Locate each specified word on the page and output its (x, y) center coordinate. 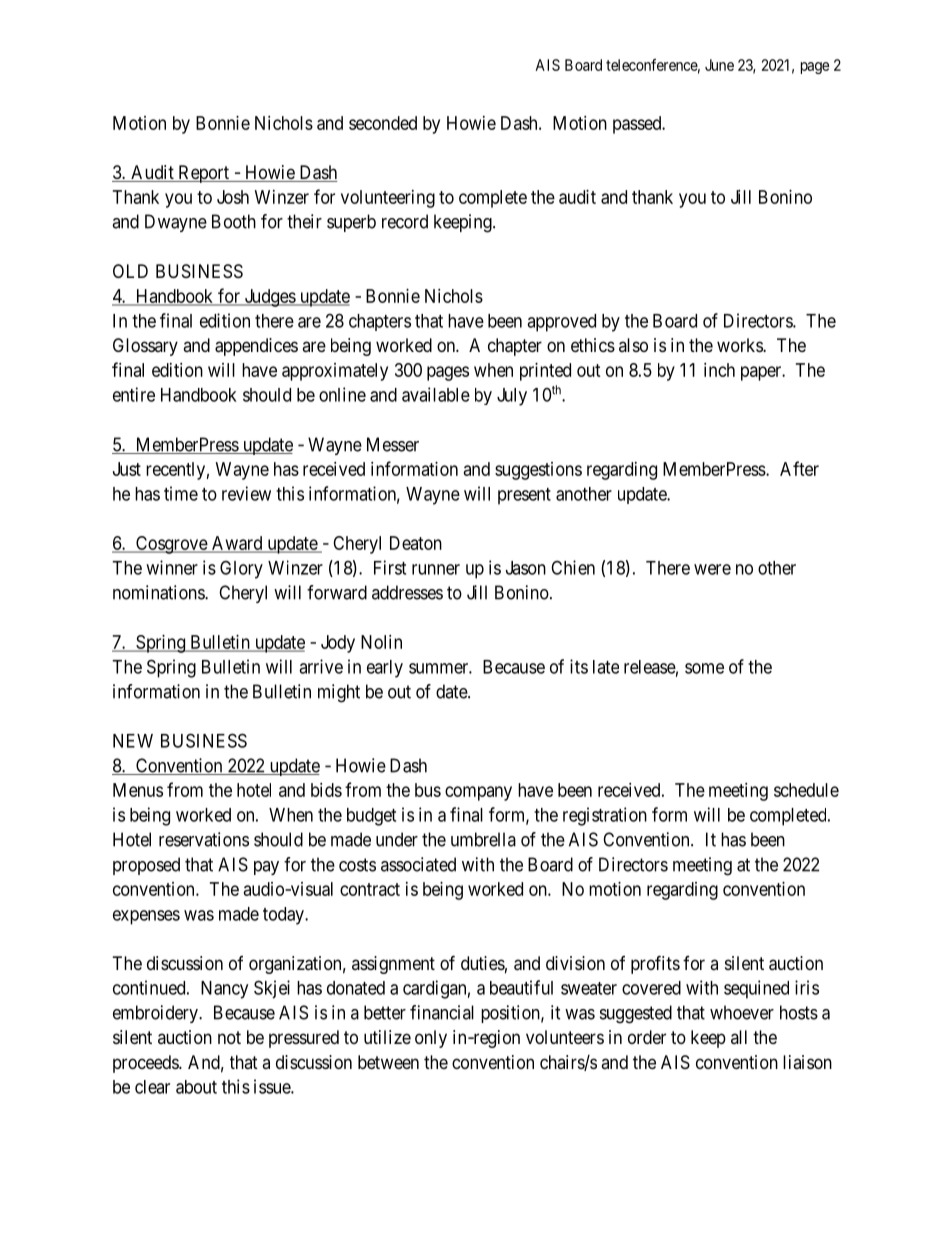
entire (134, 394)
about (196, 1087)
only (431, 1039)
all (739, 1037)
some (704, 668)
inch (719, 370)
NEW (133, 741)
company (478, 793)
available (436, 394)
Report (203, 174)
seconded (383, 123)
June (719, 65)
